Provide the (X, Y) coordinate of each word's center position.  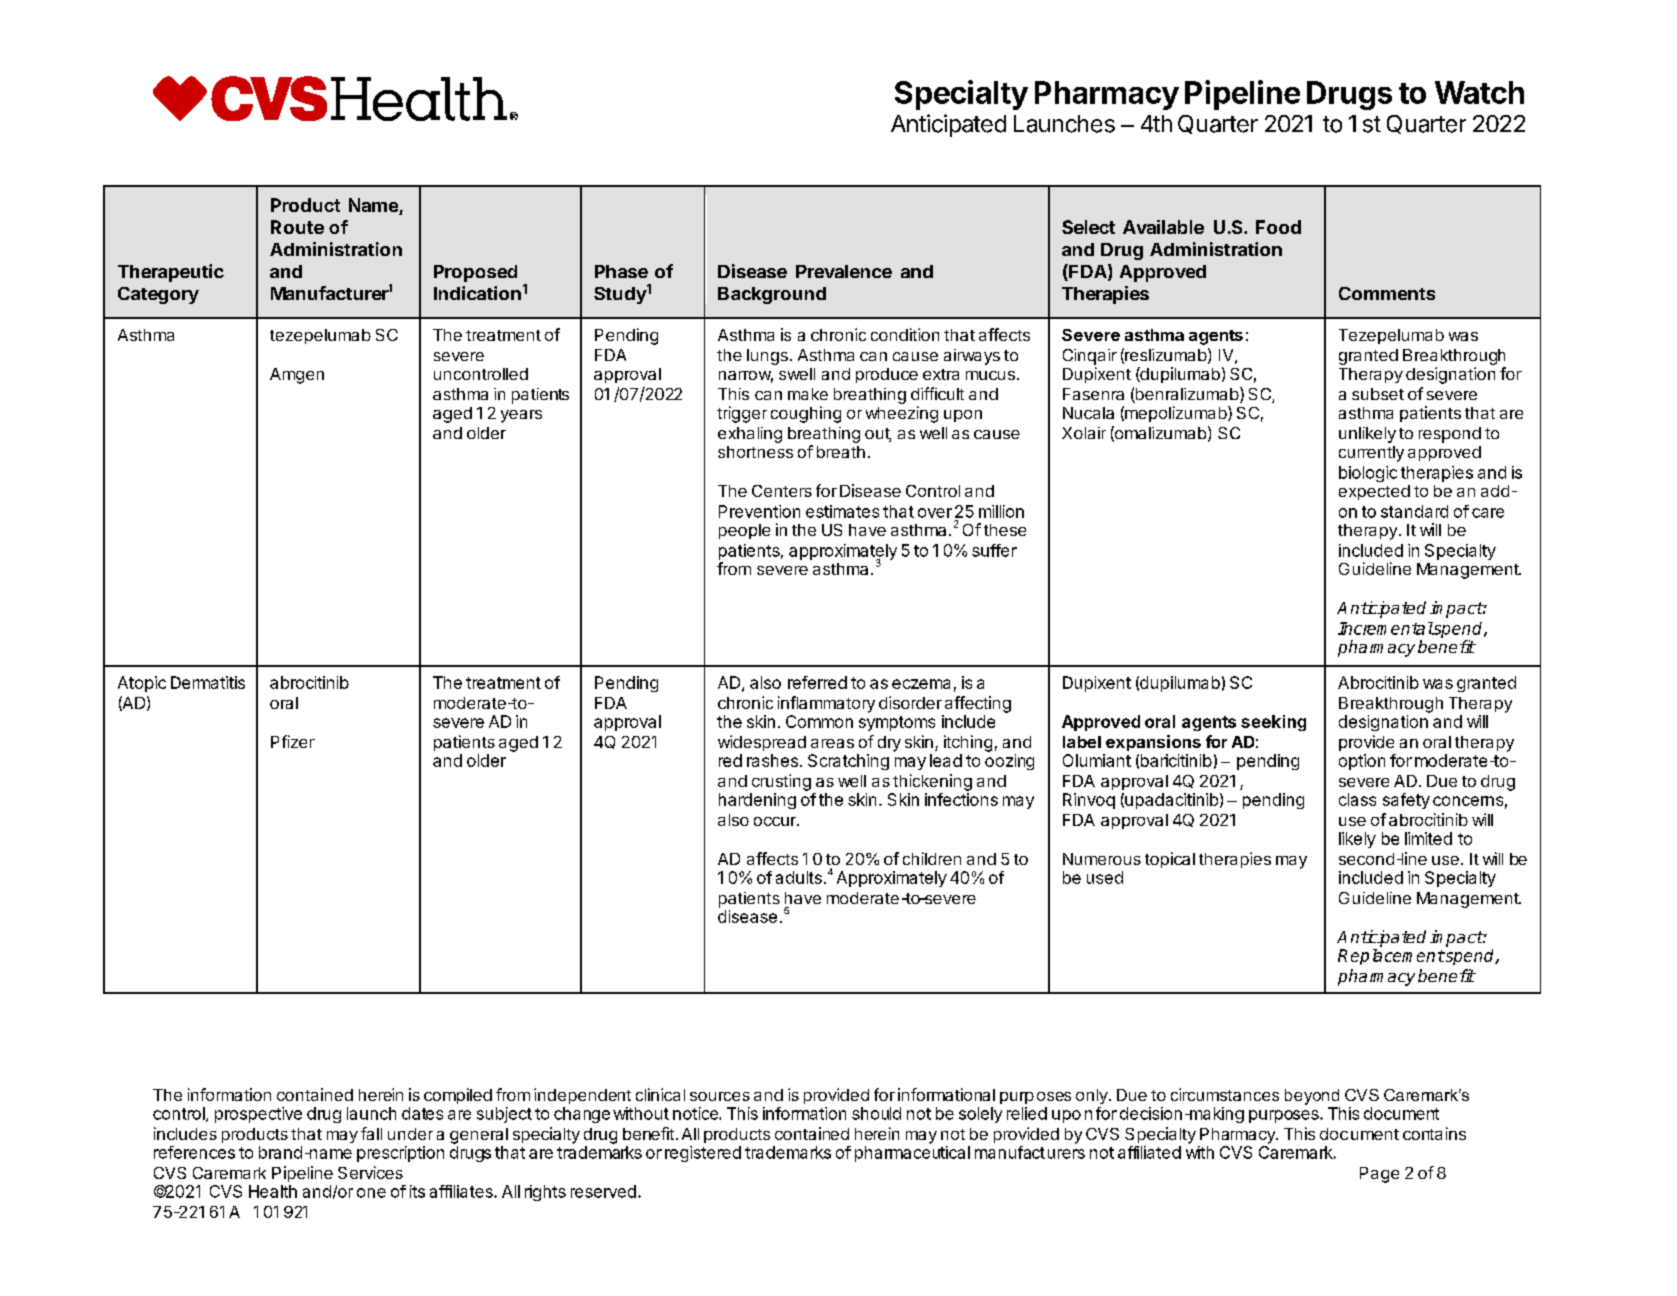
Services (370, 1172)
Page (1379, 1175)
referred (817, 682)
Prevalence (844, 271)
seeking (1273, 723)
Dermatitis (208, 682)
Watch (1479, 92)
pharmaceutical (912, 1154)
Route (297, 227)
